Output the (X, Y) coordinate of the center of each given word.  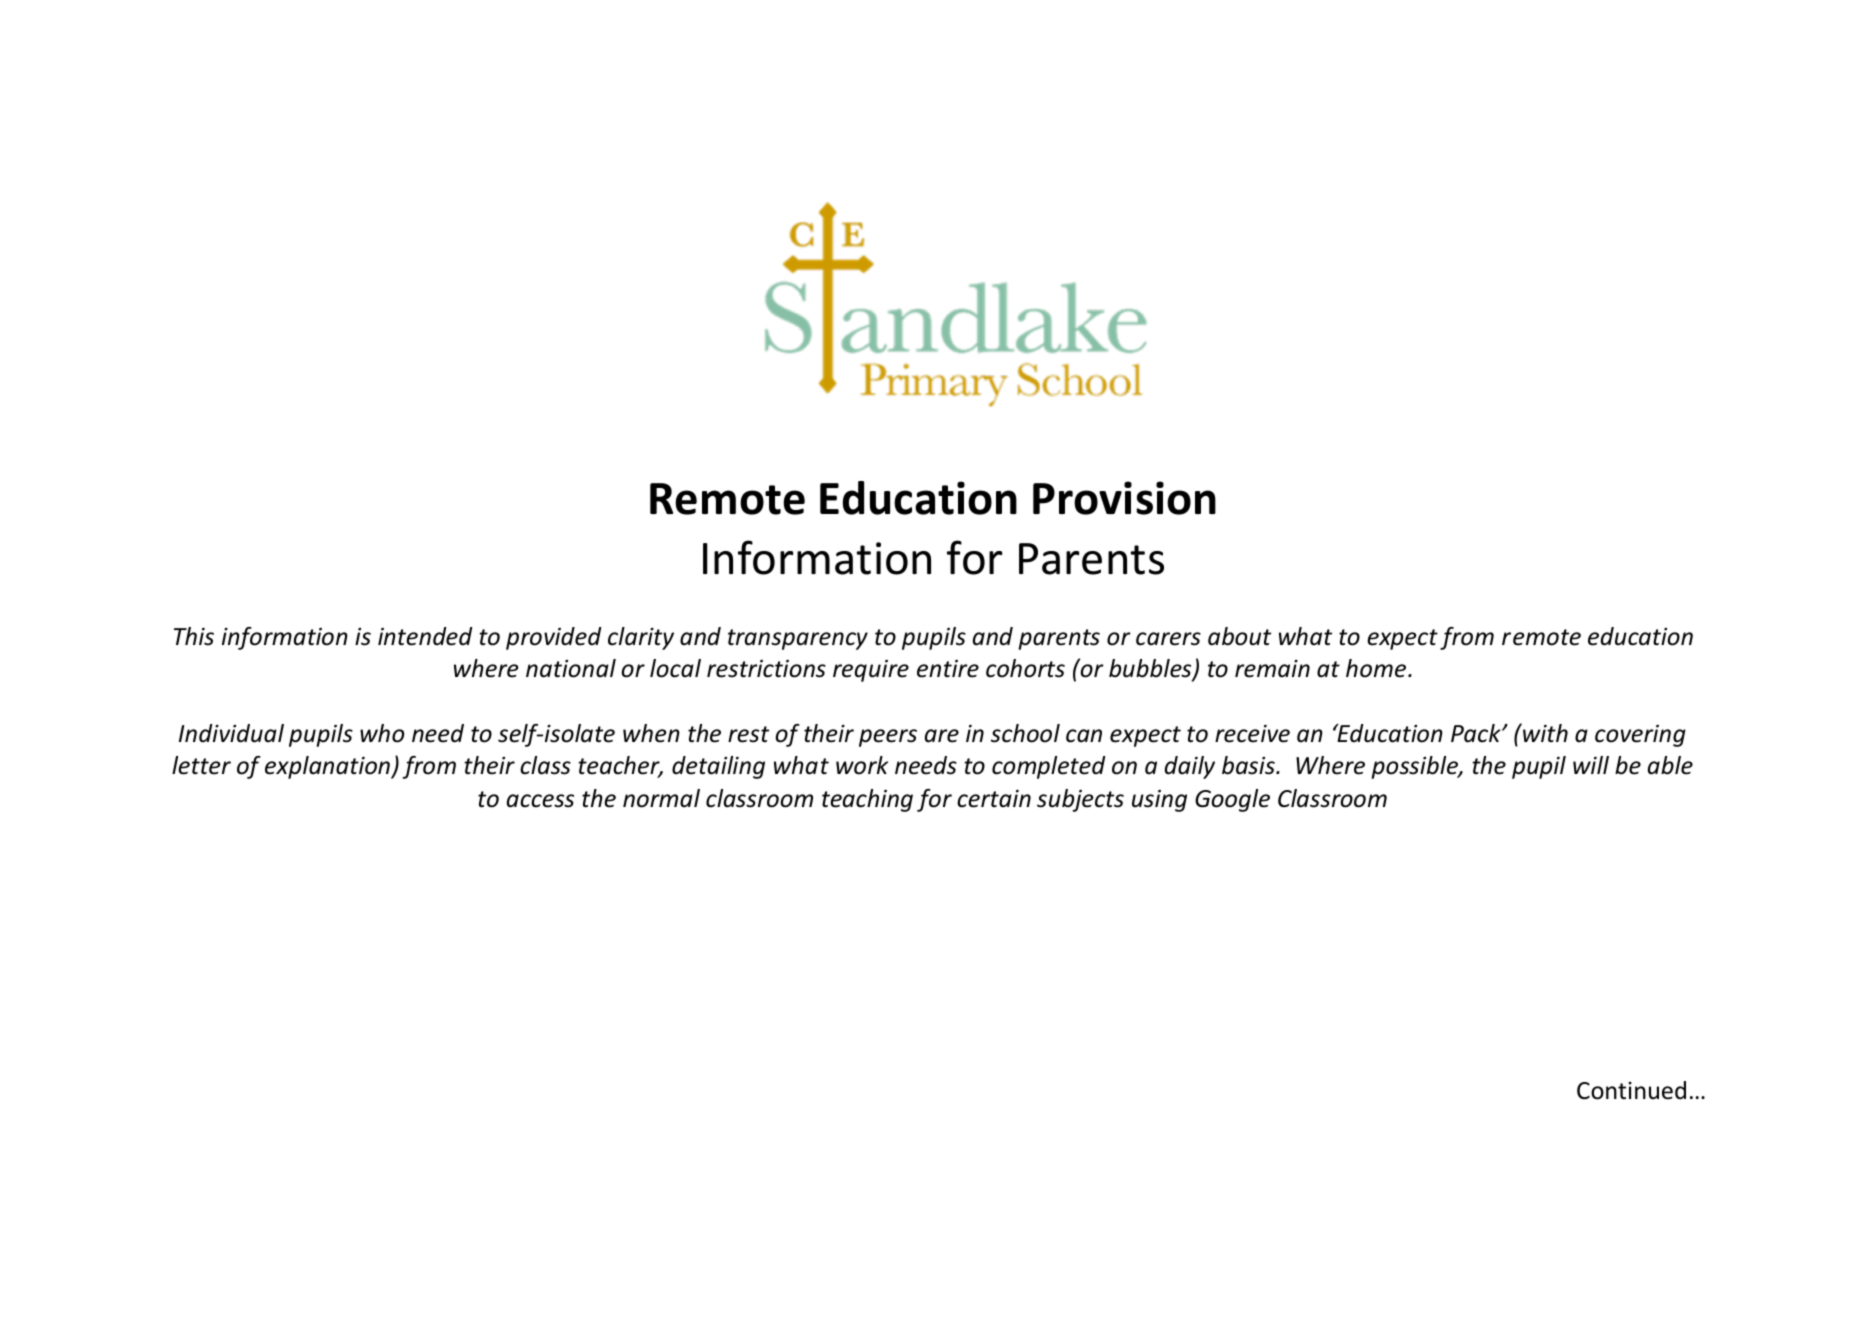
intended (425, 636)
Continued (1631, 1090)
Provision (1124, 498)
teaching (867, 800)
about (1239, 636)
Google (1232, 800)
